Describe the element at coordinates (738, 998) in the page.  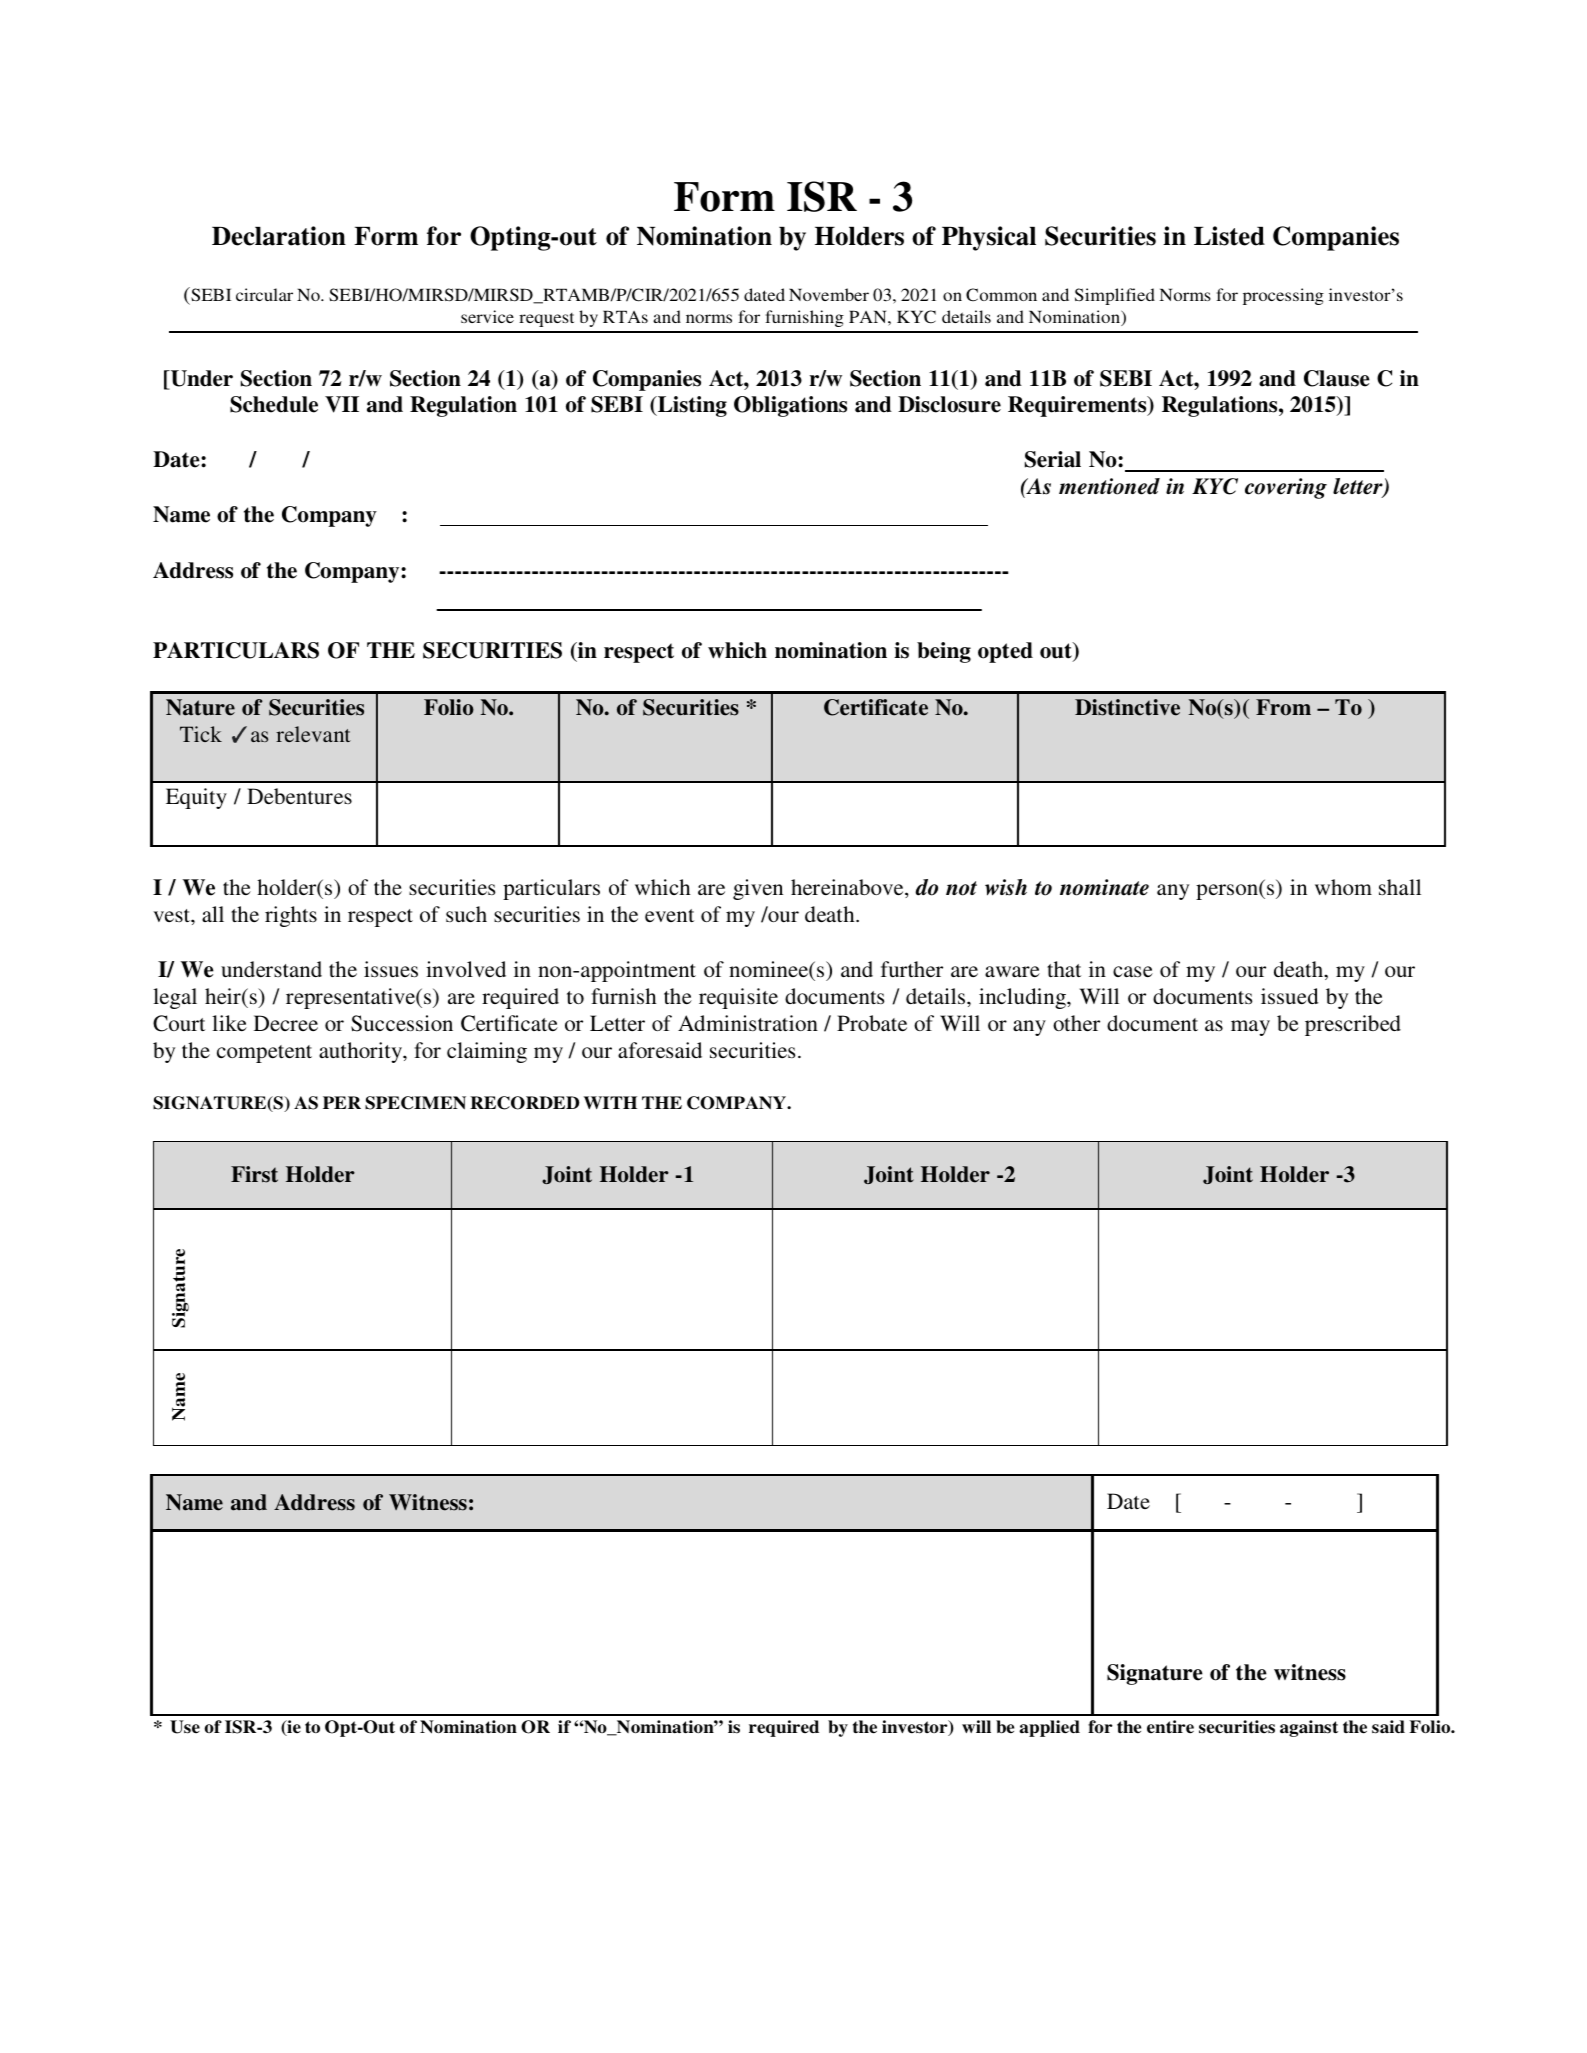
I see `requisite` at that location.
